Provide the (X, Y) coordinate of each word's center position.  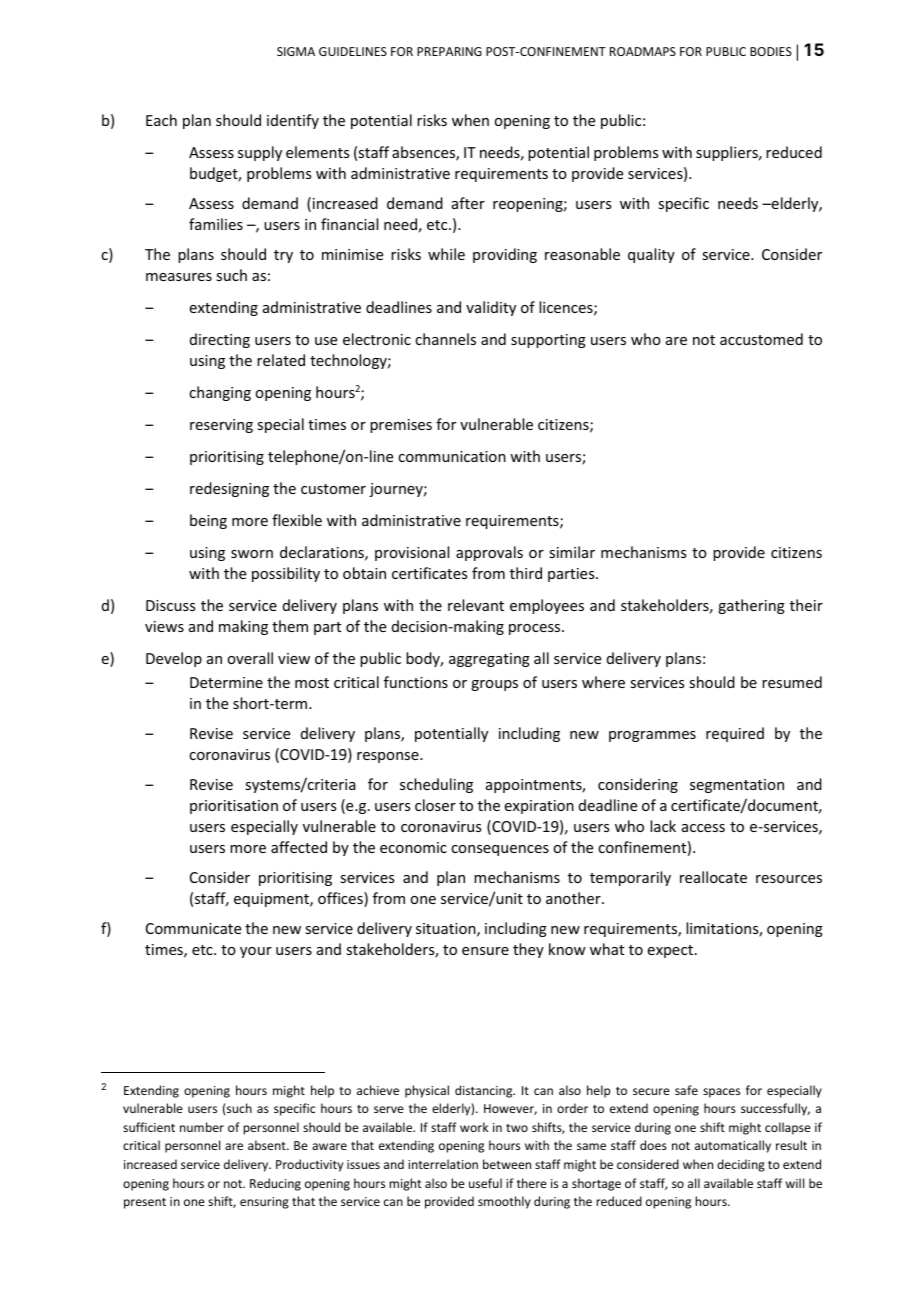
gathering (751, 606)
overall (250, 658)
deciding (741, 1165)
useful (485, 1183)
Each (161, 120)
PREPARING (449, 51)
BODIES (771, 51)
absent (268, 1145)
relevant (476, 605)
